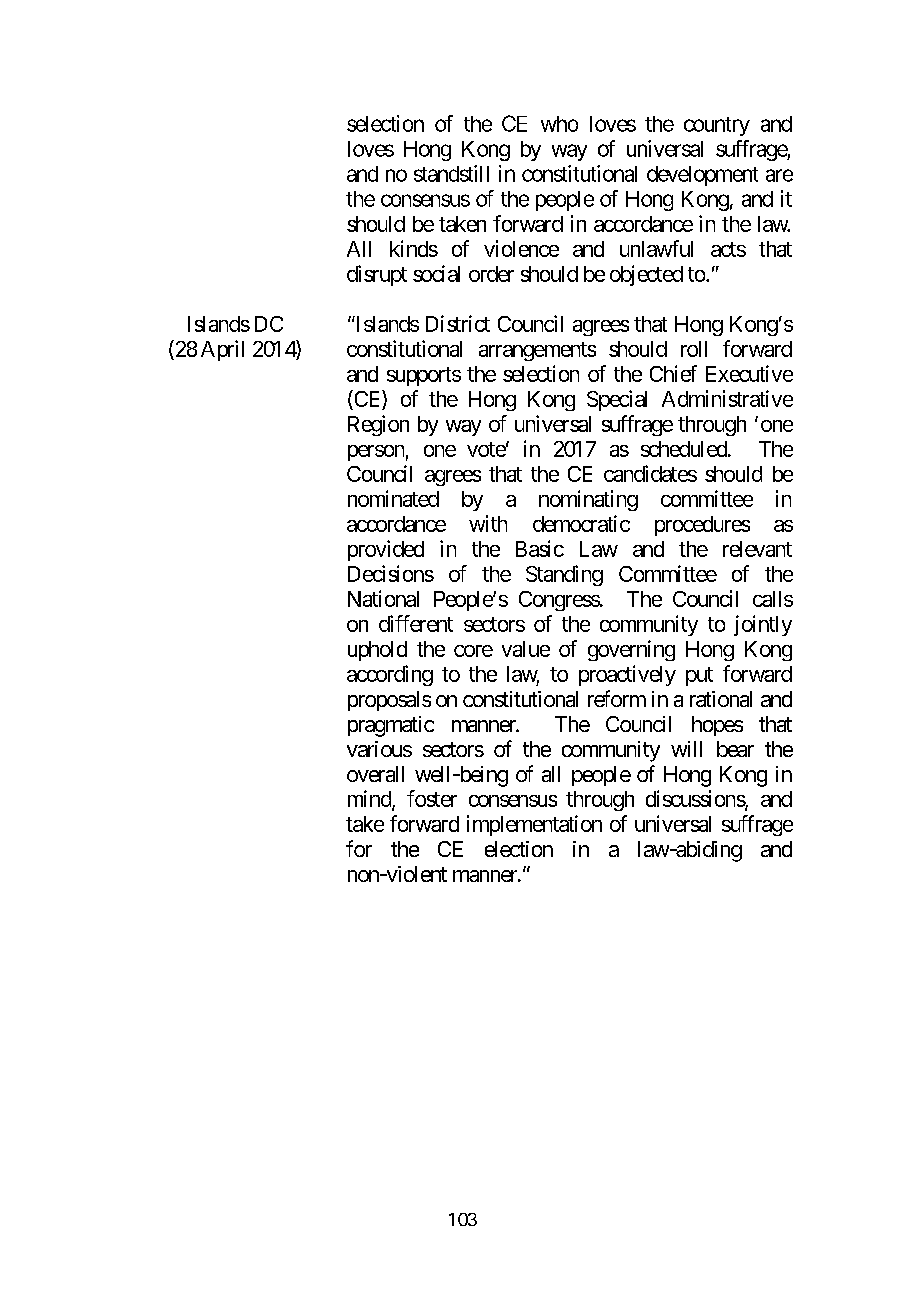  Describe the element at coordinates (717, 126) in the screenshot. I see `country` at that location.
